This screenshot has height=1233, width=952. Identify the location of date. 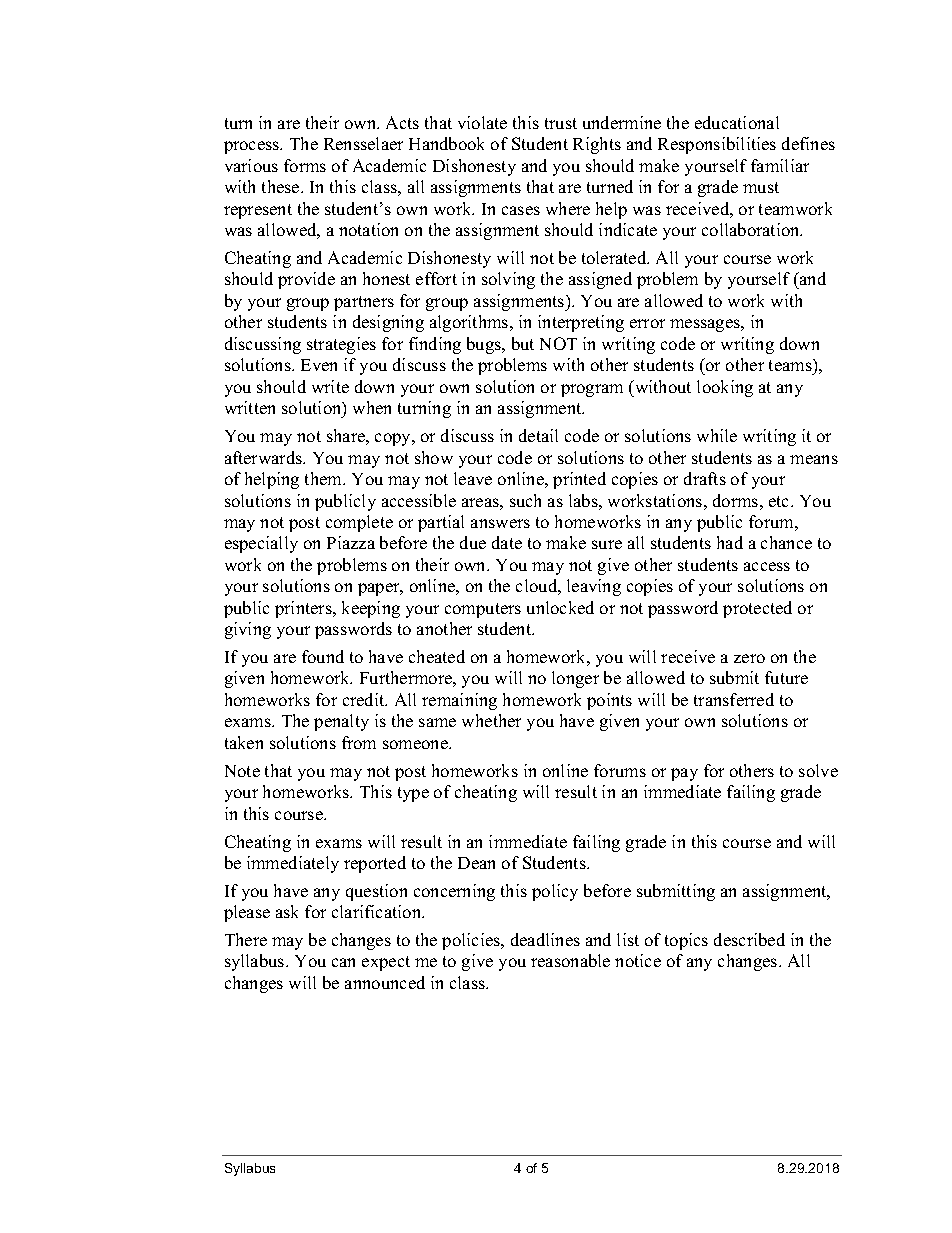
(507, 542).
